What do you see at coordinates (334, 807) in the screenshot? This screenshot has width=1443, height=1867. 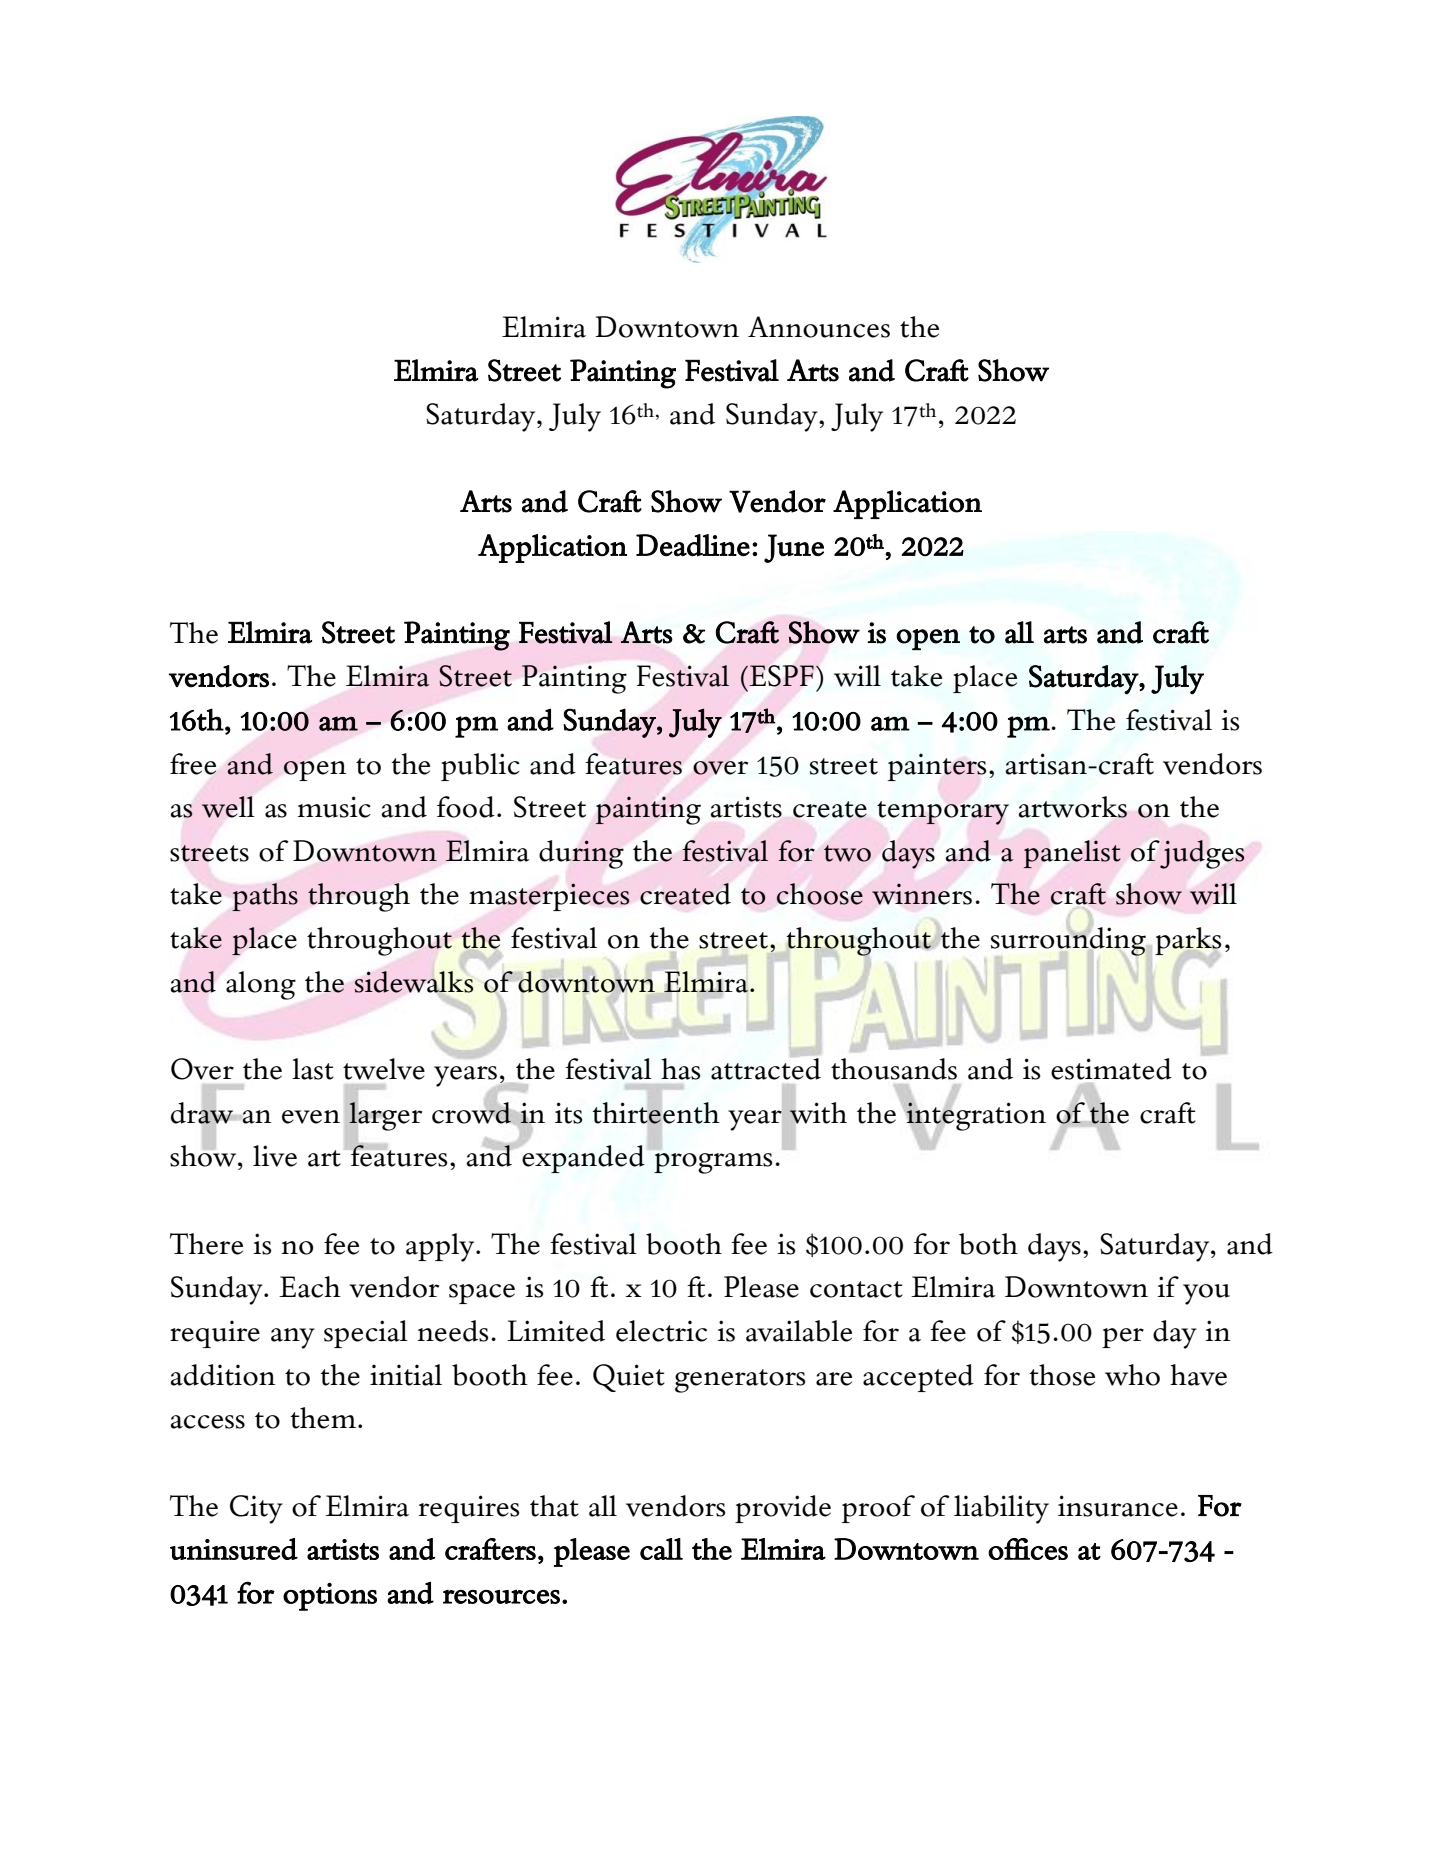 I see `music` at bounding box center [334, 807].
